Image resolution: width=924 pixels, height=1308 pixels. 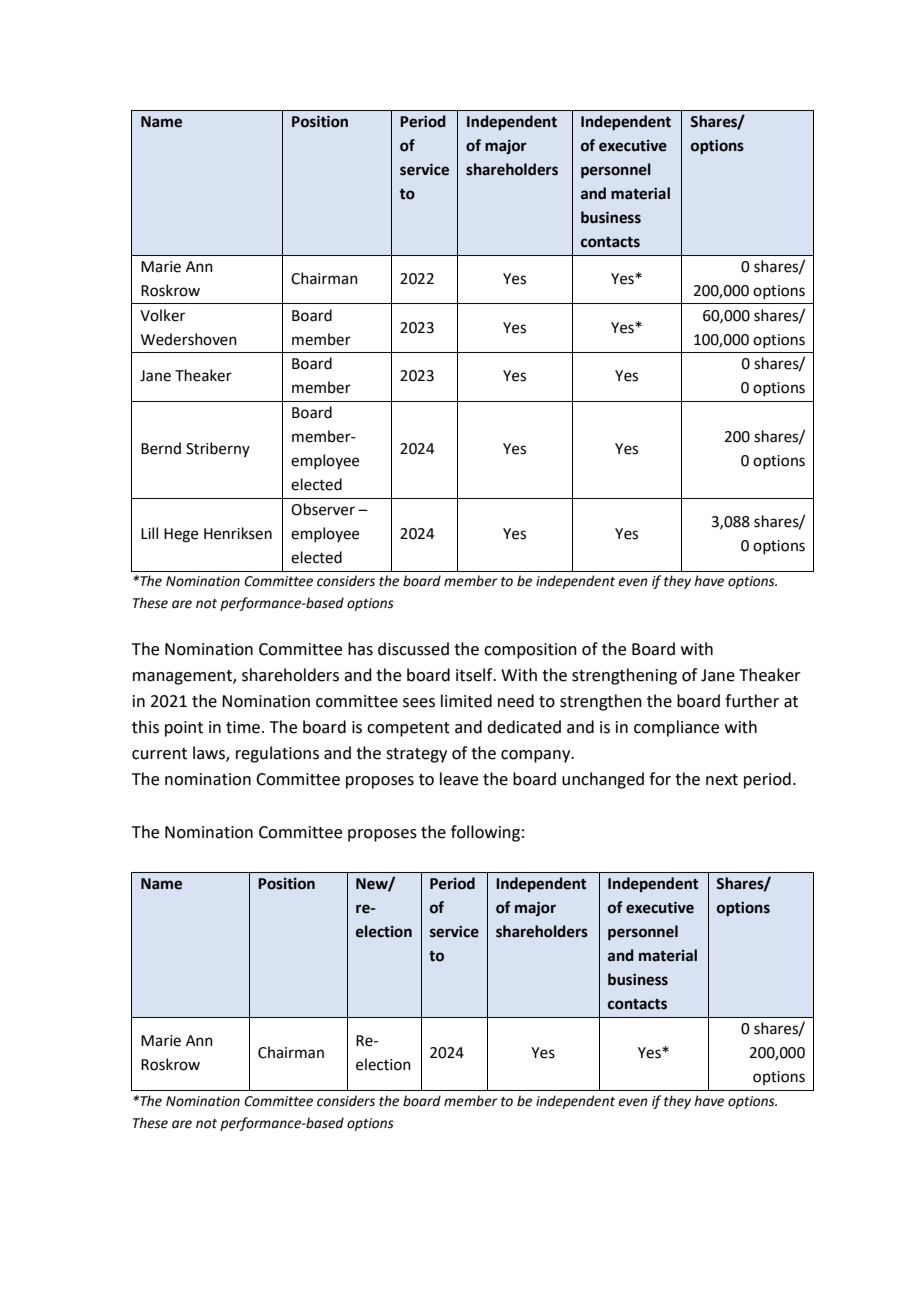 What do you see at coordinates (162, 315) in the document?
I see `Volker` at bounding box center [162, 315].
